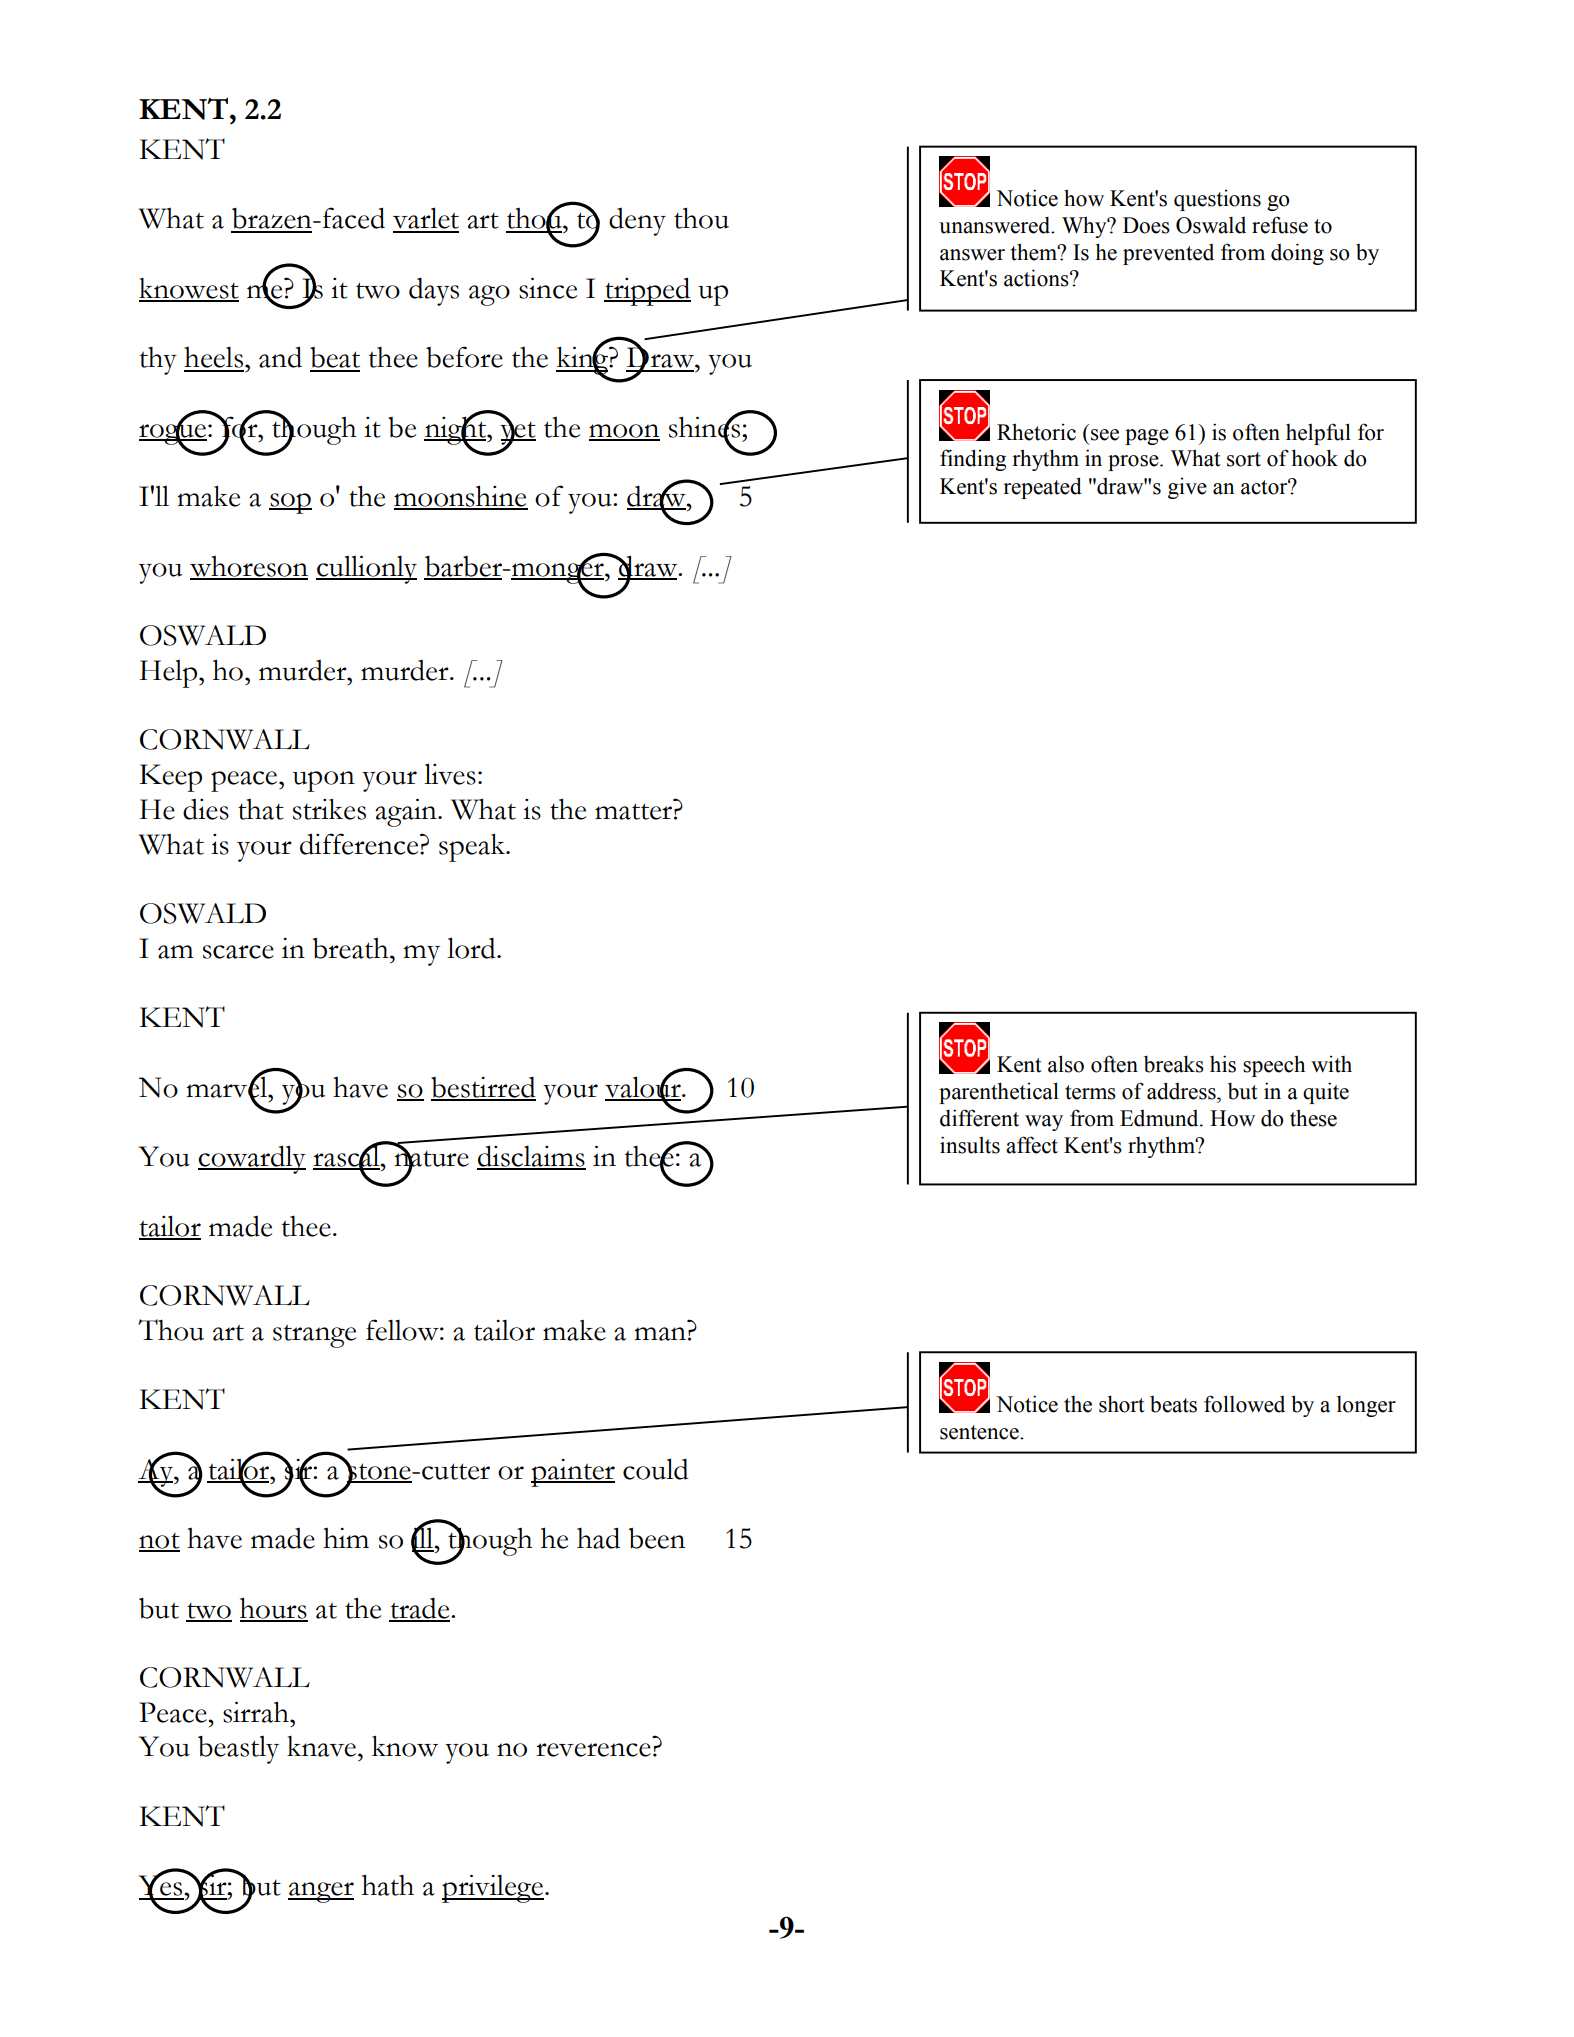 This screenshot has height=2037, width=1574. What do you see at coordinates (314, 1336) in the screenshot?
I see `strange` at bounding box center [314, 1336].
